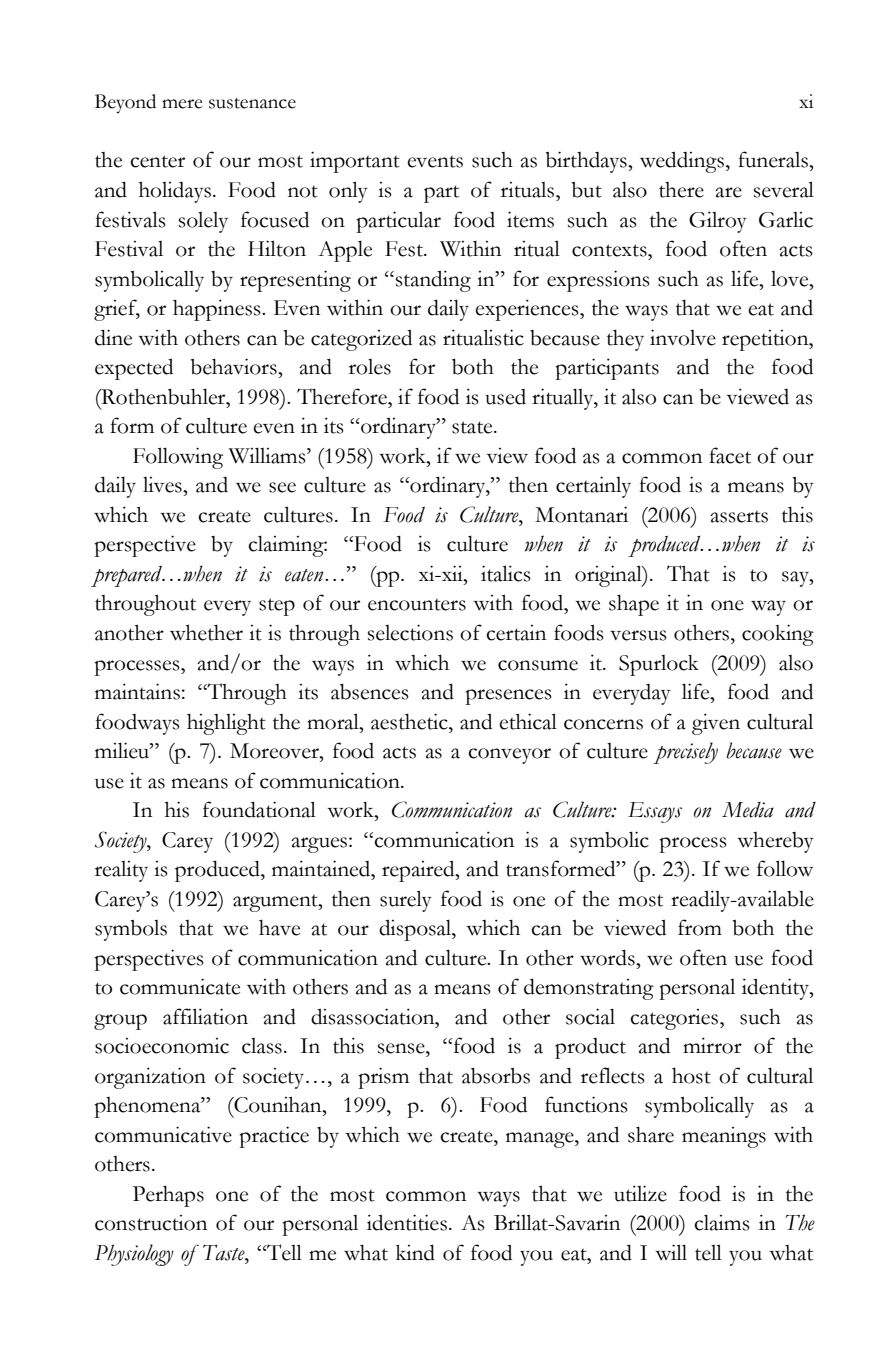  What do you see at coordinates (355, 162) in the document?
I see `important` at bounding box center [355, 162].
